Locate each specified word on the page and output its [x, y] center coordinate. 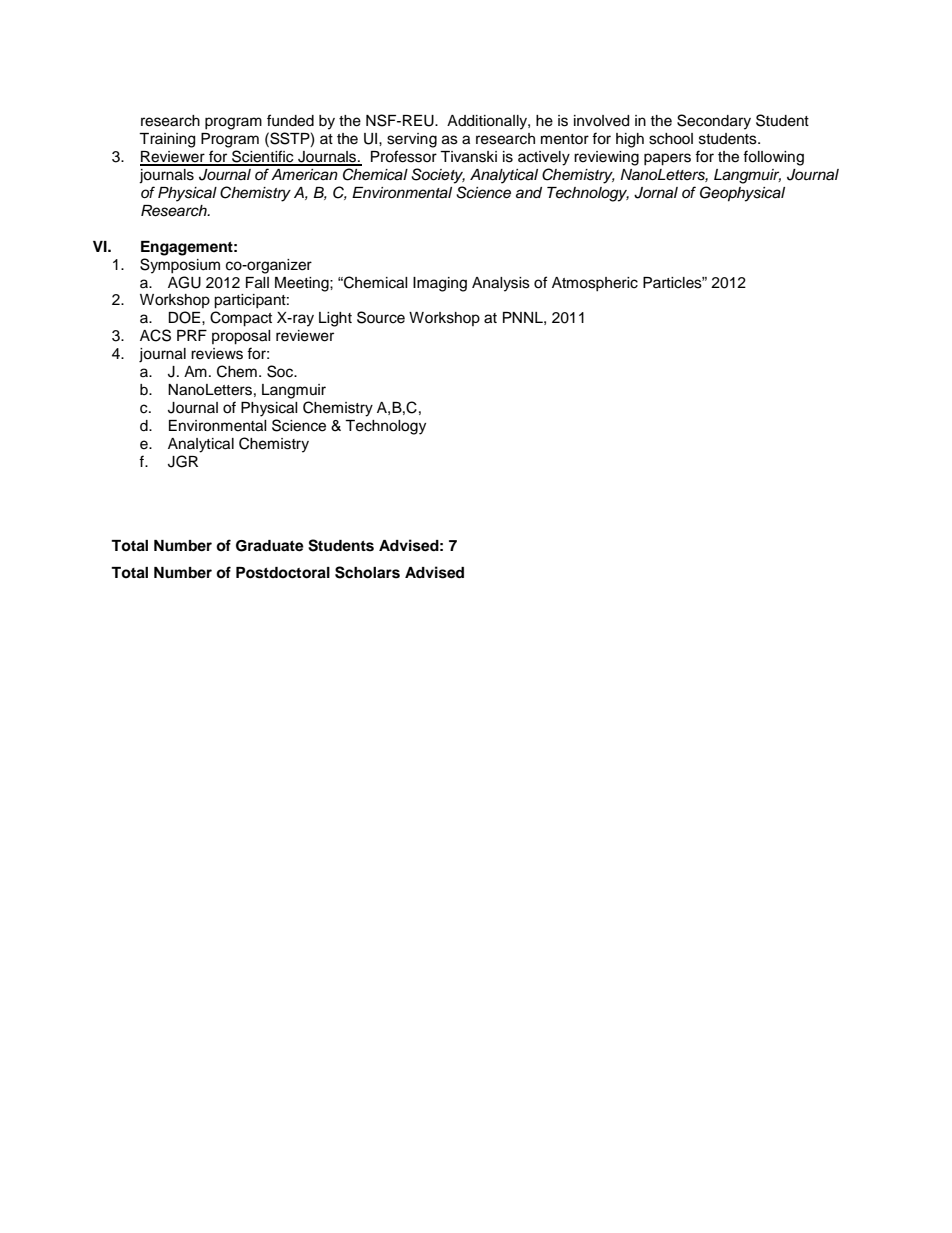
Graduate [270, 546]
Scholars [367, 572]
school [671, 139]
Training [167, 140]
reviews [217, 354]
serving [412, 140]
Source [381, 317]
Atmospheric [595, 284]
